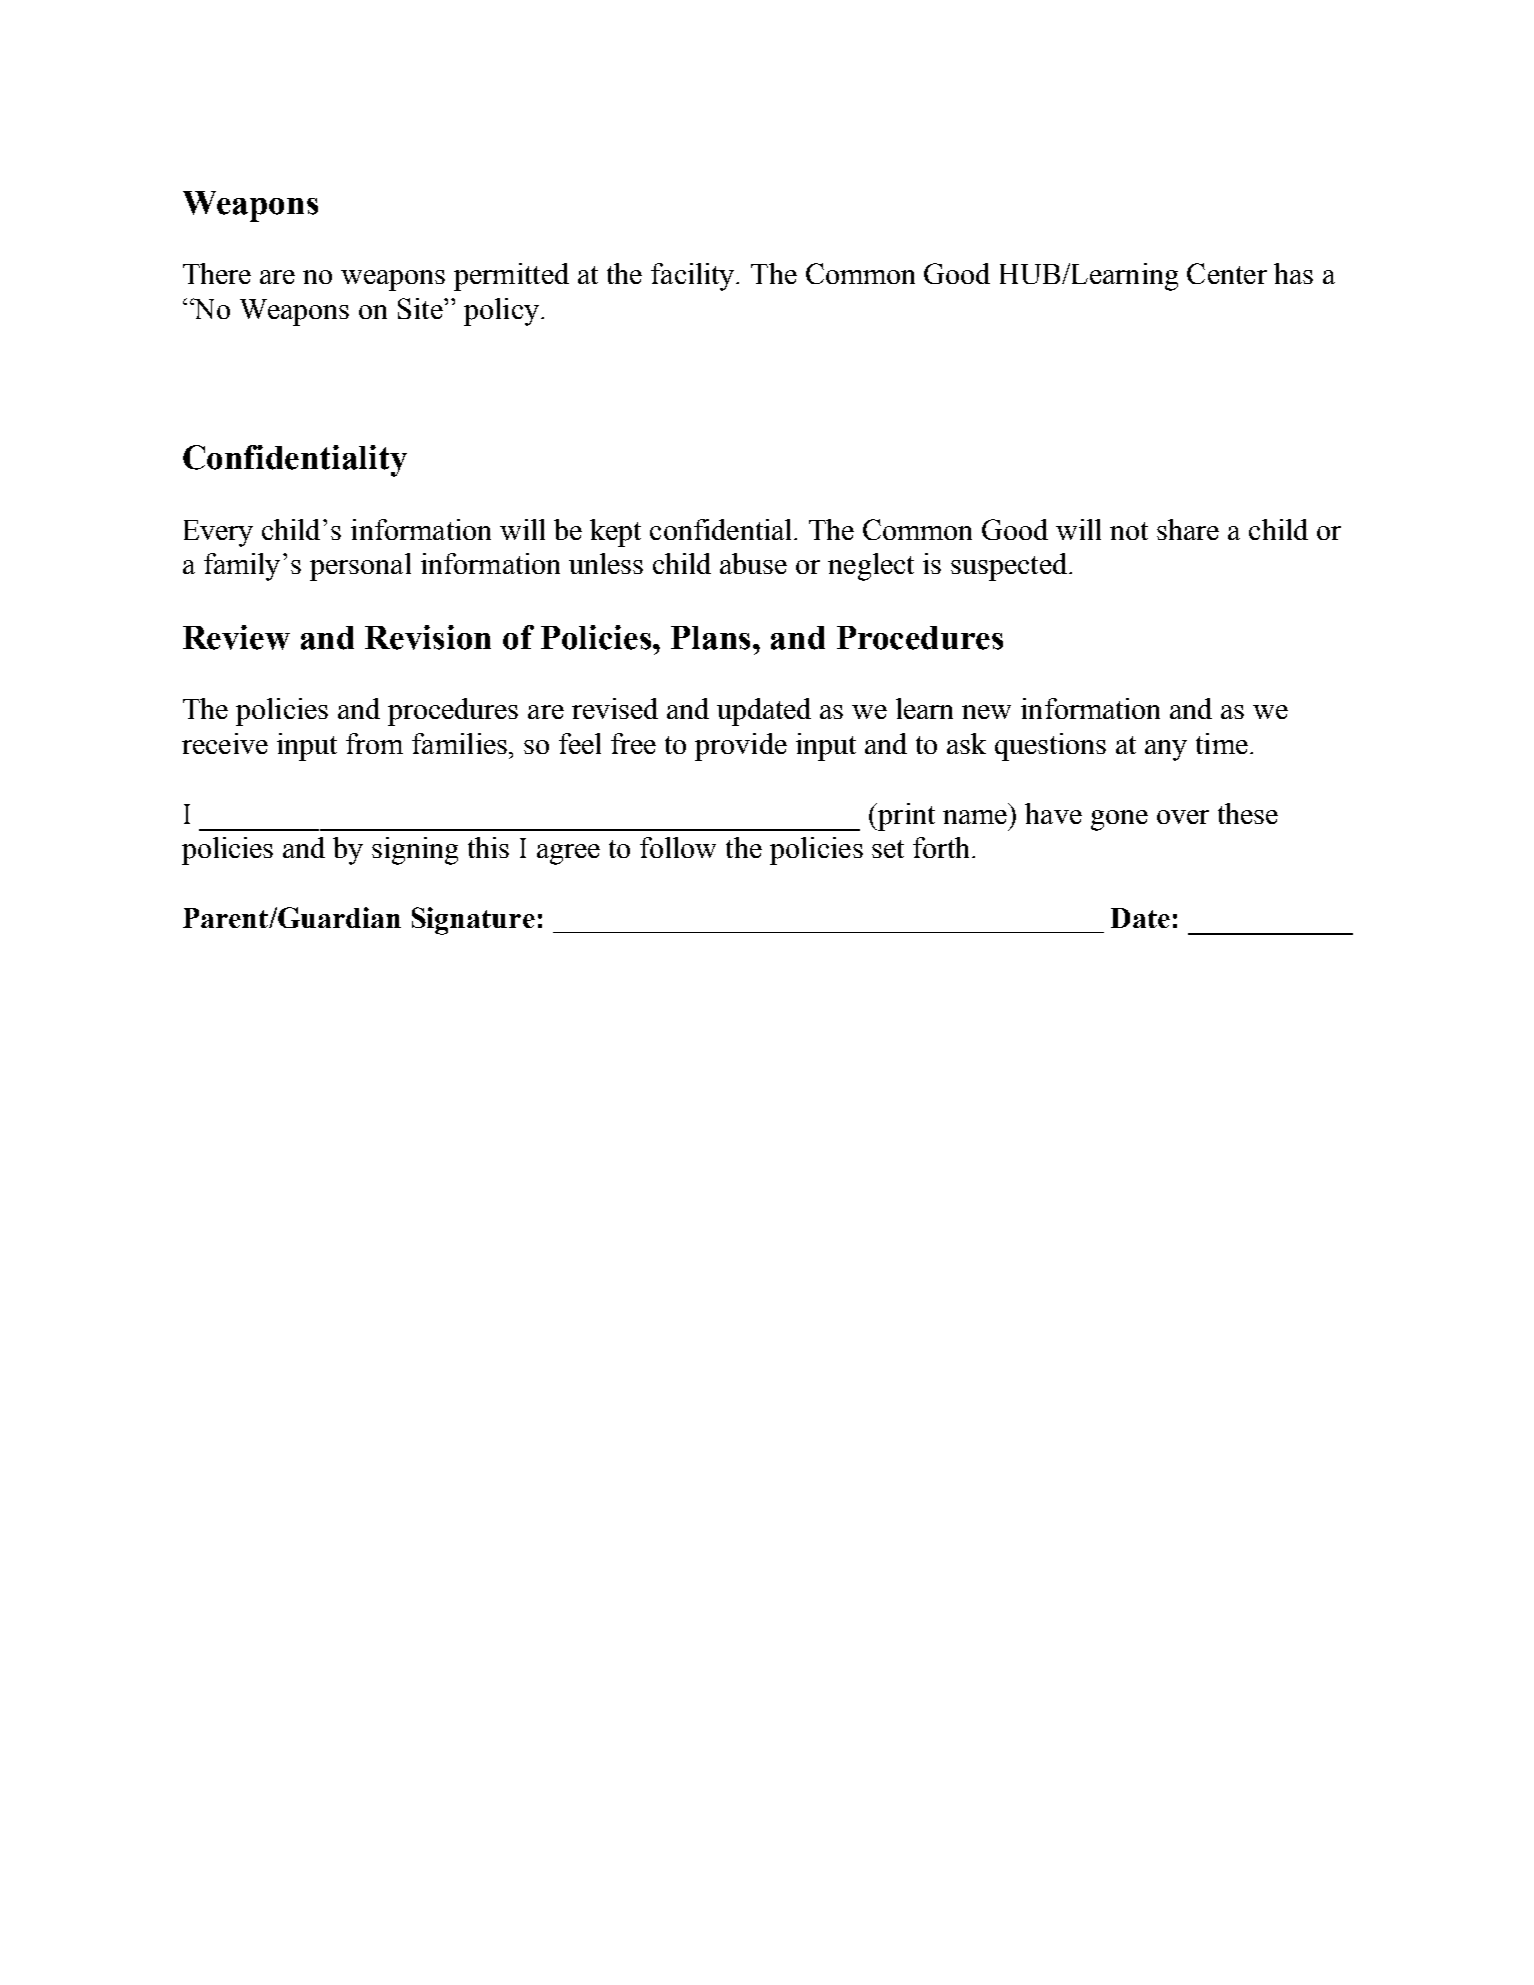  Describe the element at coordinates (421, 308) in the image. I see `Site` at that location.
